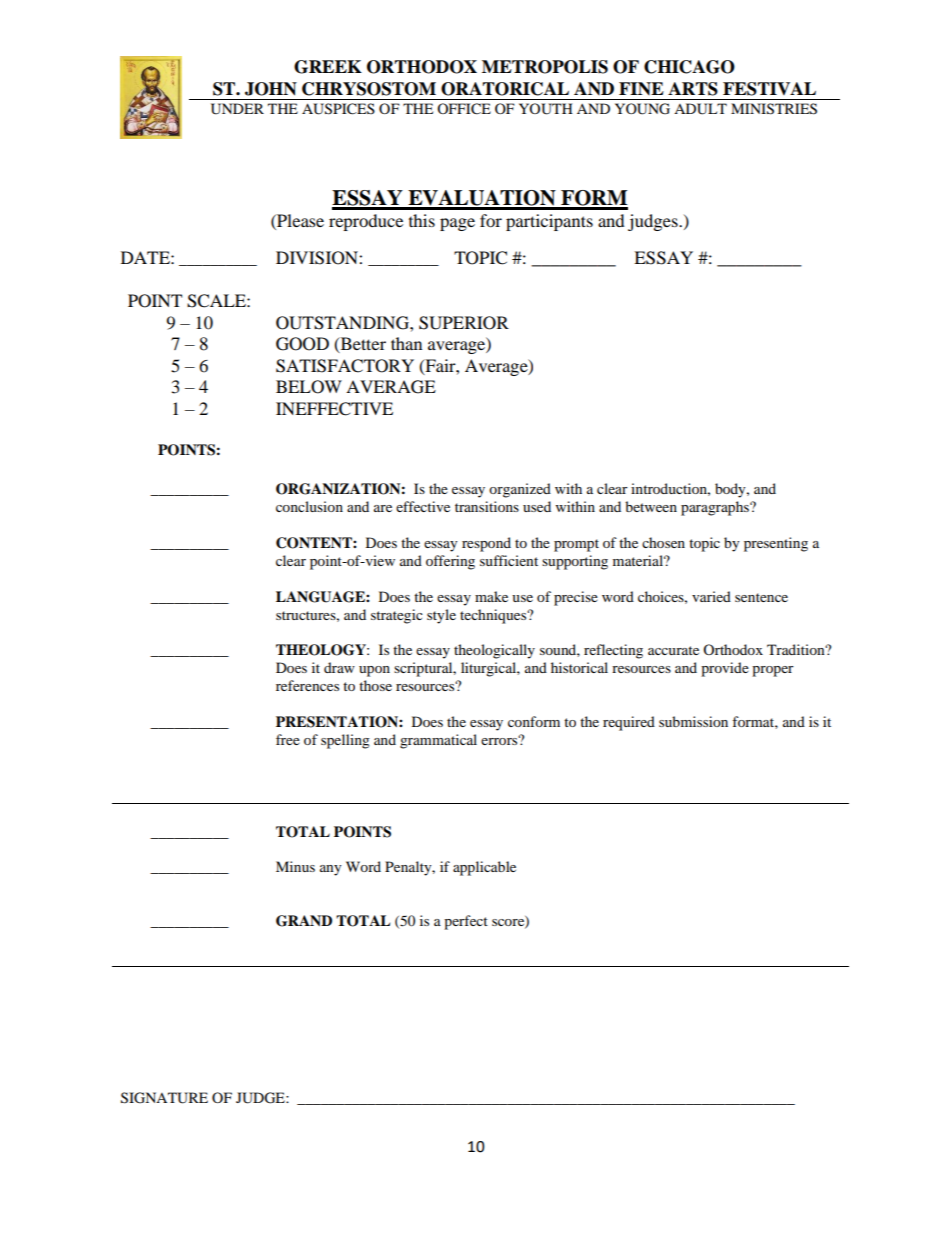 This image has height=1233, width=952. What do you see at coordinates (309, 506) in the image?
I see `conclusion` at bounding box center [309, 506].
